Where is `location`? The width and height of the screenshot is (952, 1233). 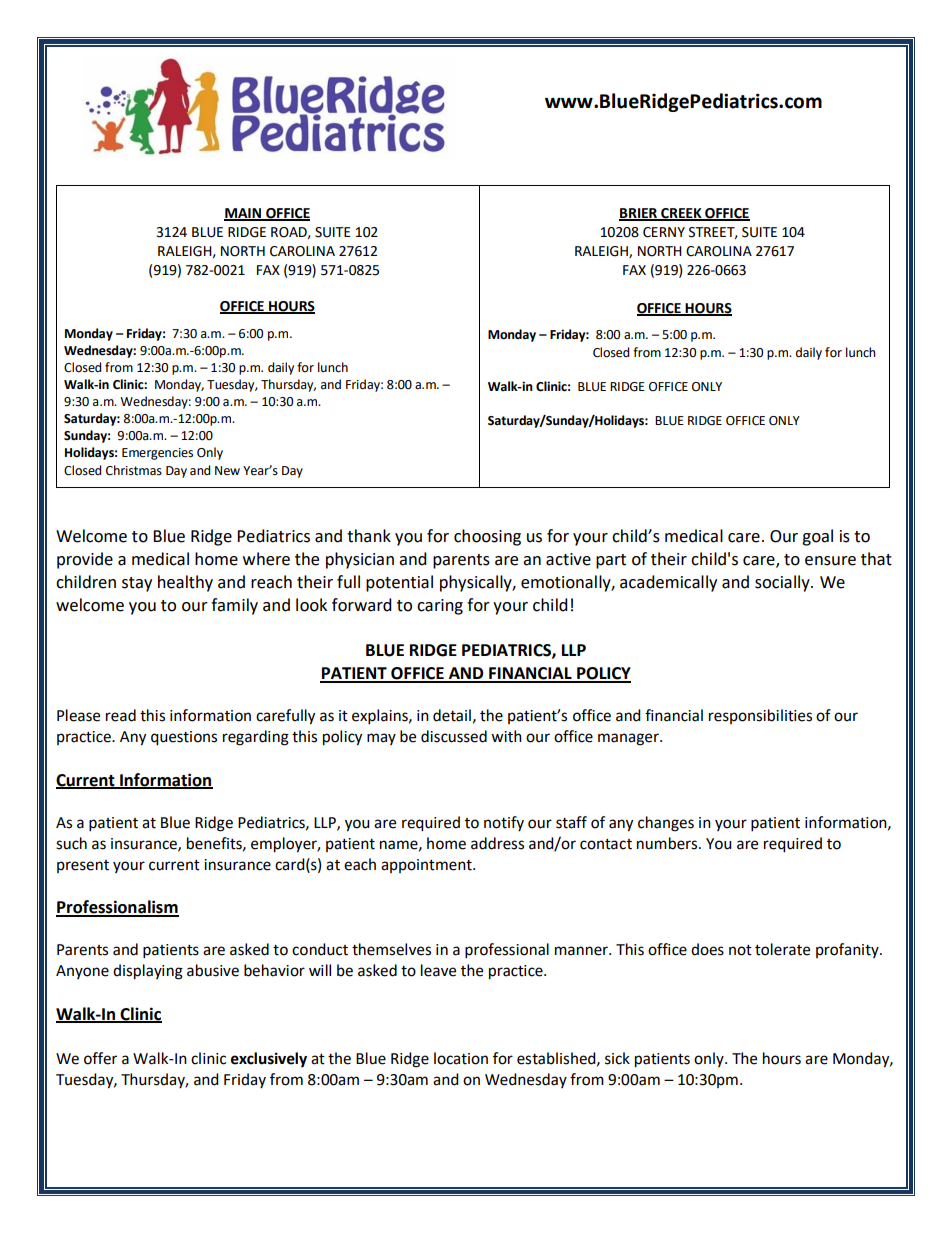 location is located at coordinates (461, 1058).
